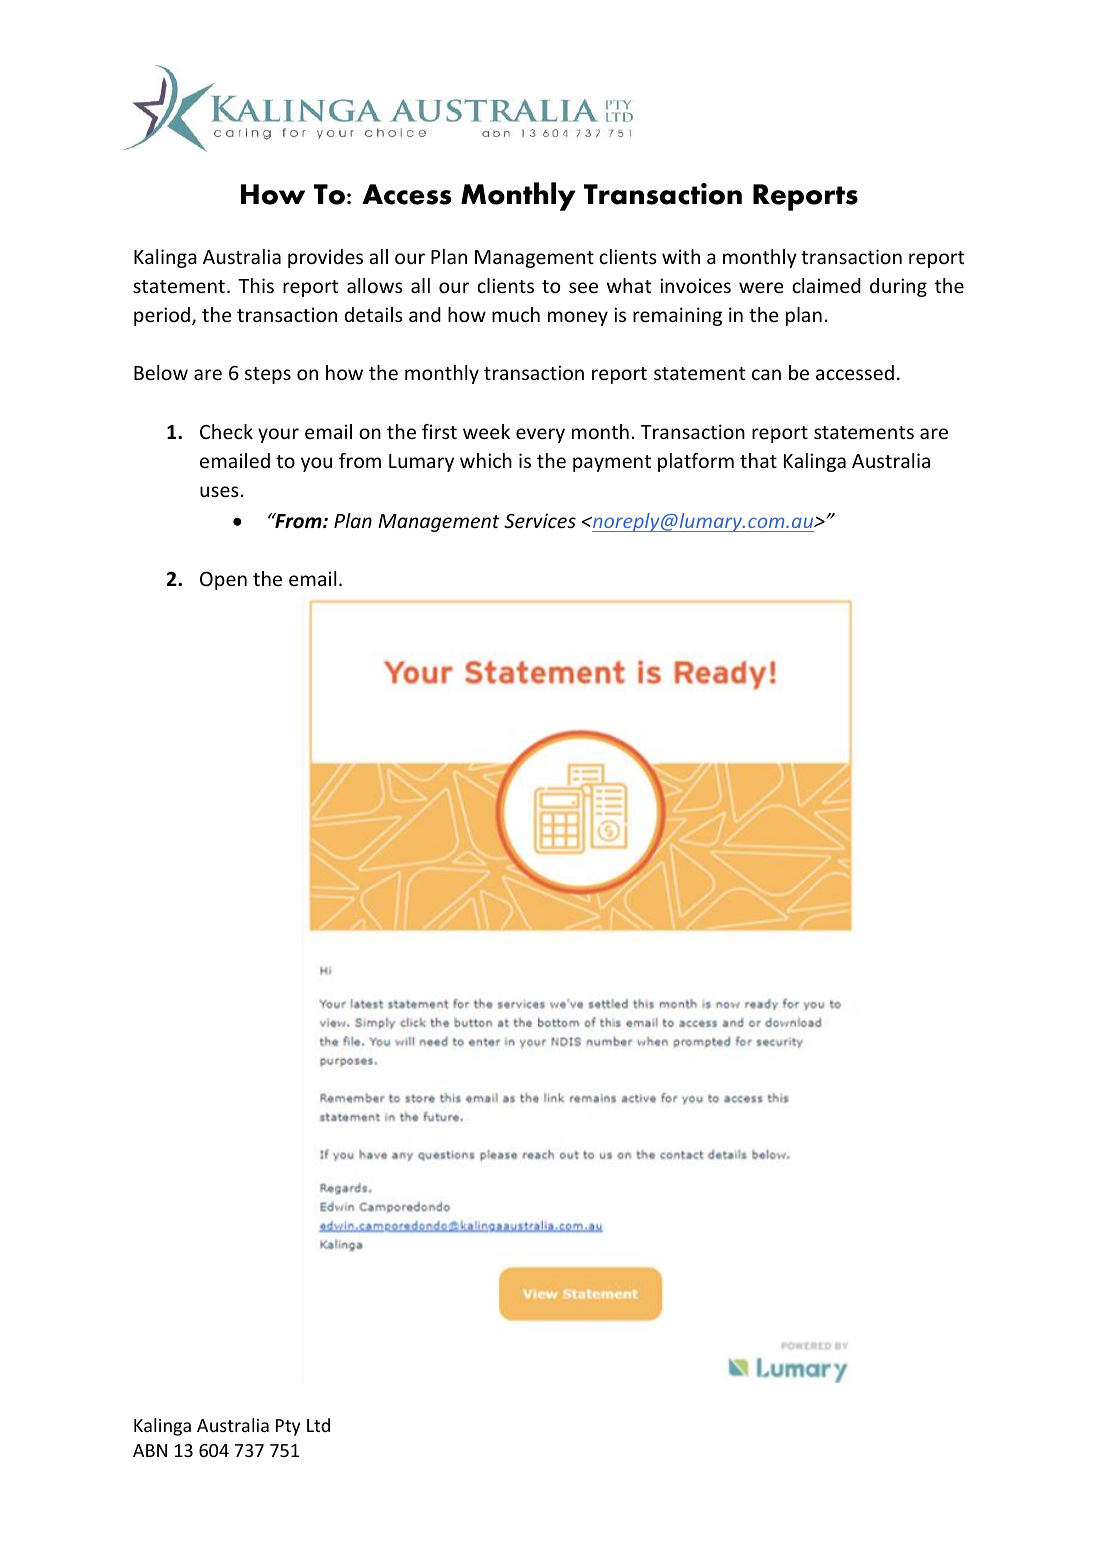 The width and height of the screenshot is (1098, 1553). What do you see at coordinates (758, 460) in the screenshot?
I see `that` at bounding box center [758, 460].
